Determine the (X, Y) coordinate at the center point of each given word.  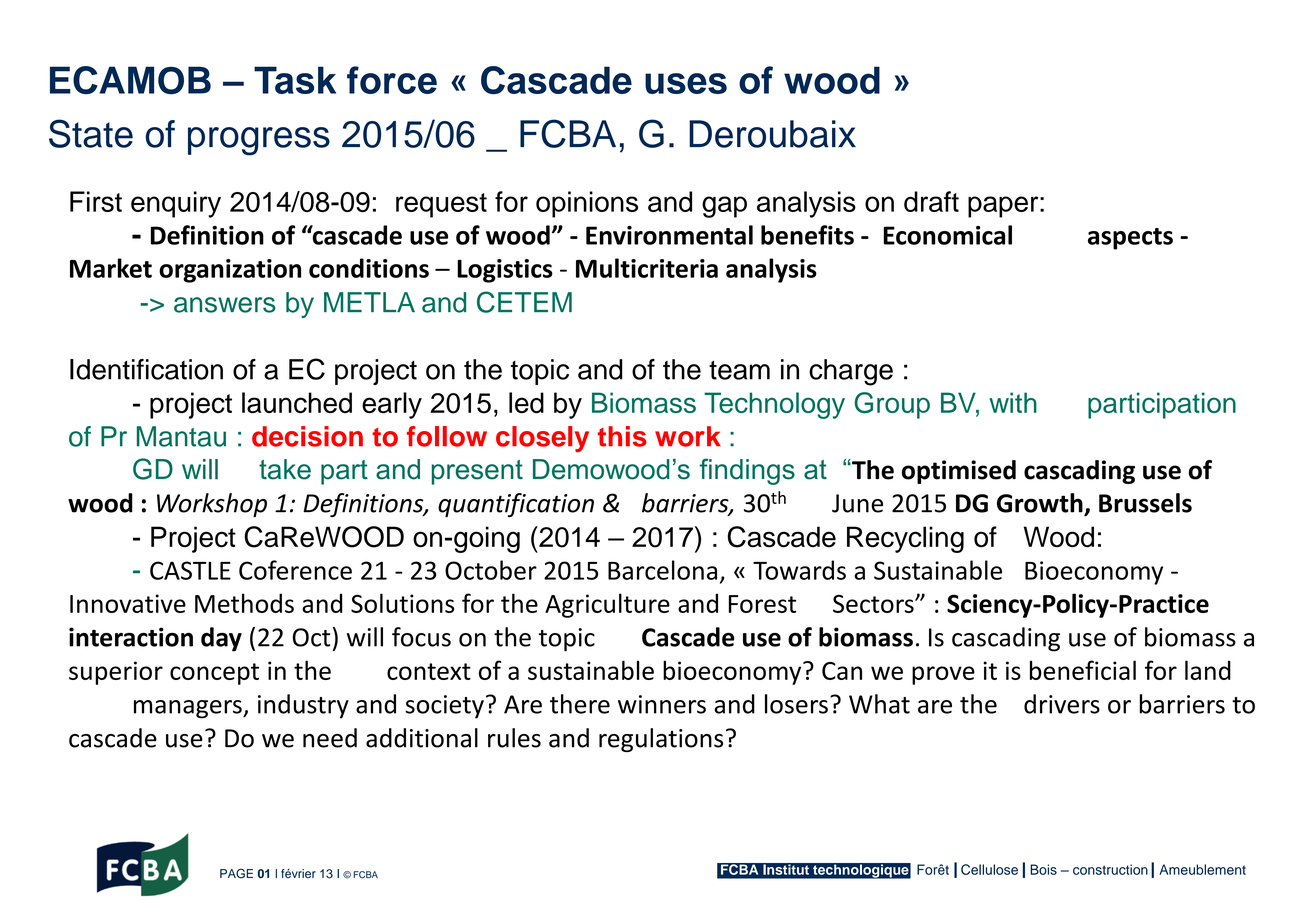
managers (189, 709)
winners (662, 704)
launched (297, 403)
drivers (1062, 704)
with (1013, 402)
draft (931, 201)
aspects (1130, 239)
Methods (244, 603)
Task (295, 80)
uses (686, 83)
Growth (1040, 503)
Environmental (669, 235)
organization (230, 271)
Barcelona (662, 570)
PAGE (236, 873)
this (622, 436)
